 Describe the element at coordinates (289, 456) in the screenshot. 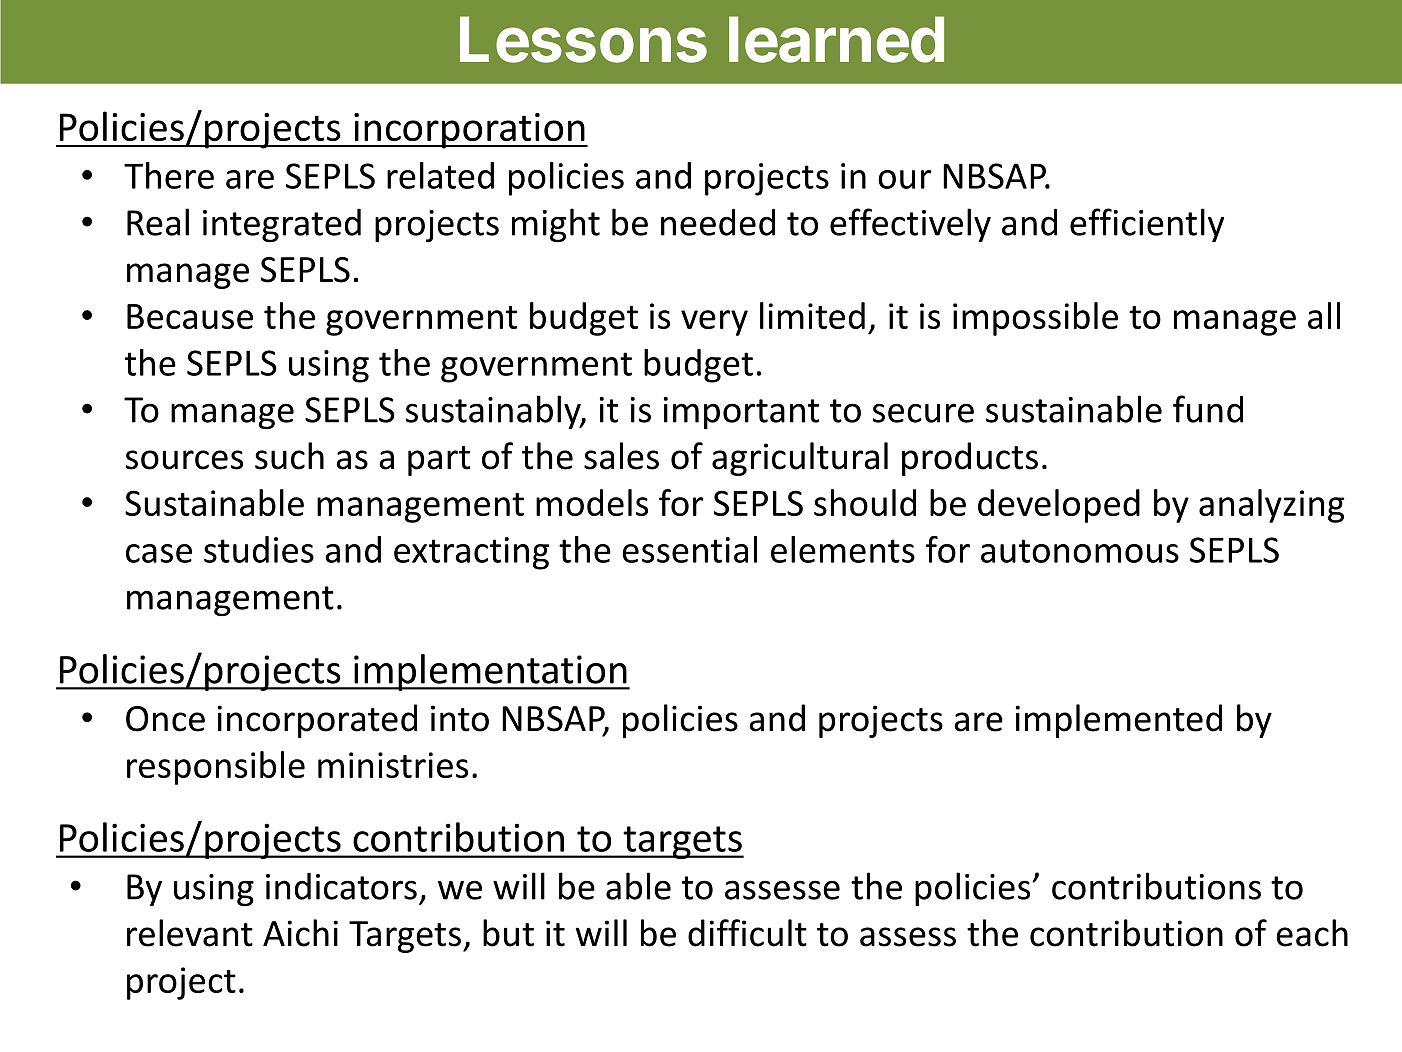

I see `such` at that location.
